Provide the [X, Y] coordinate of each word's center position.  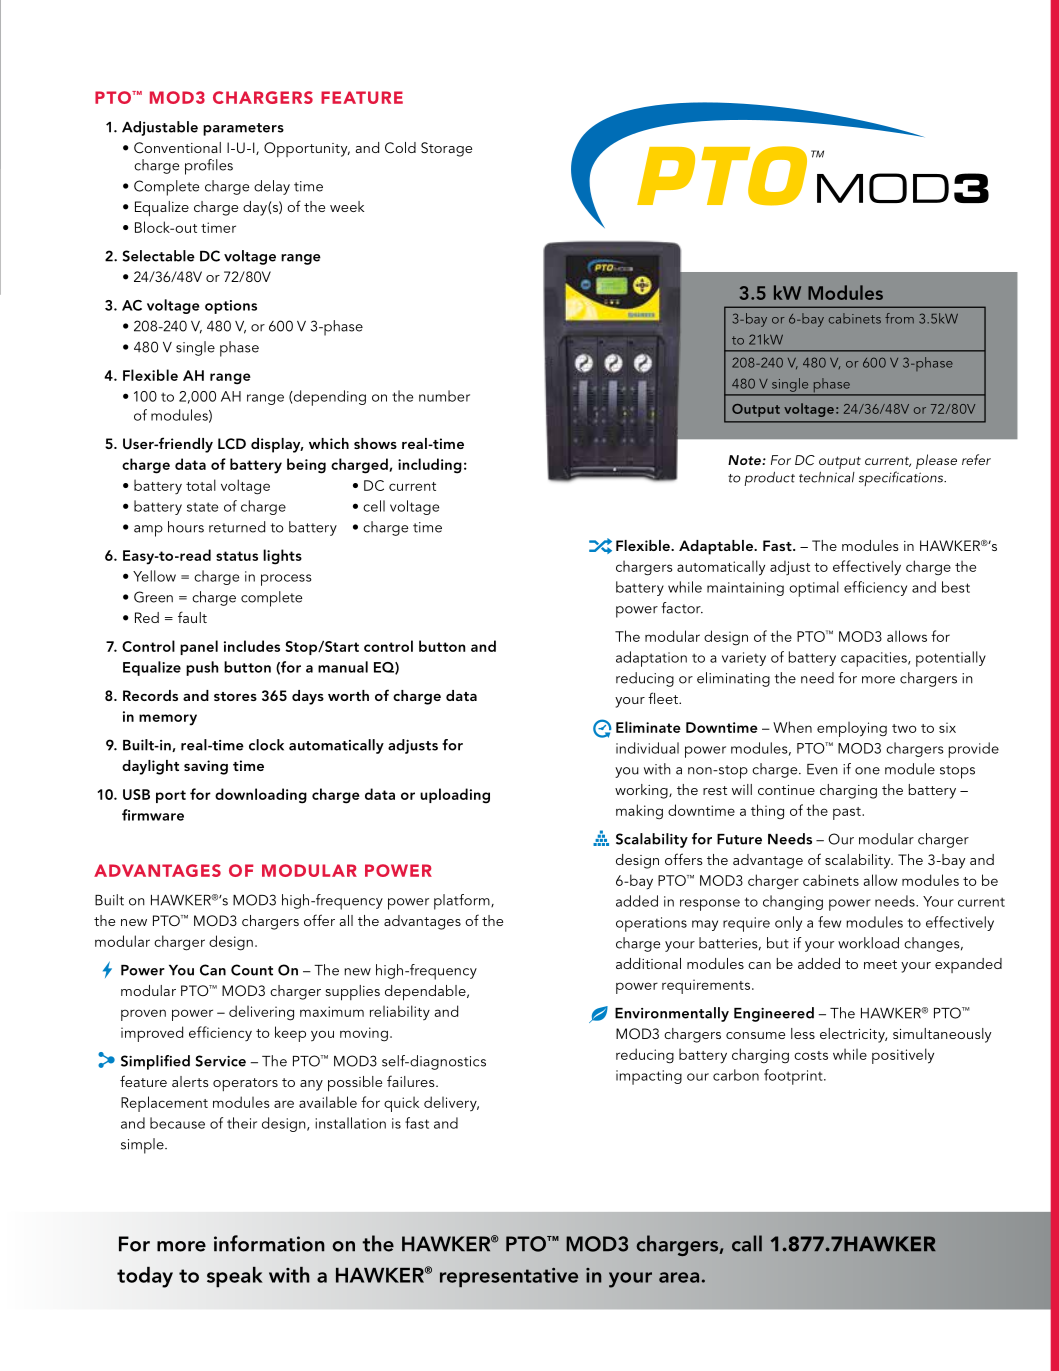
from [899, 318]
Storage [446, 149]
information [269, 1243]
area [679, 1277]
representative [509, 1277]
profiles [209, 167]
